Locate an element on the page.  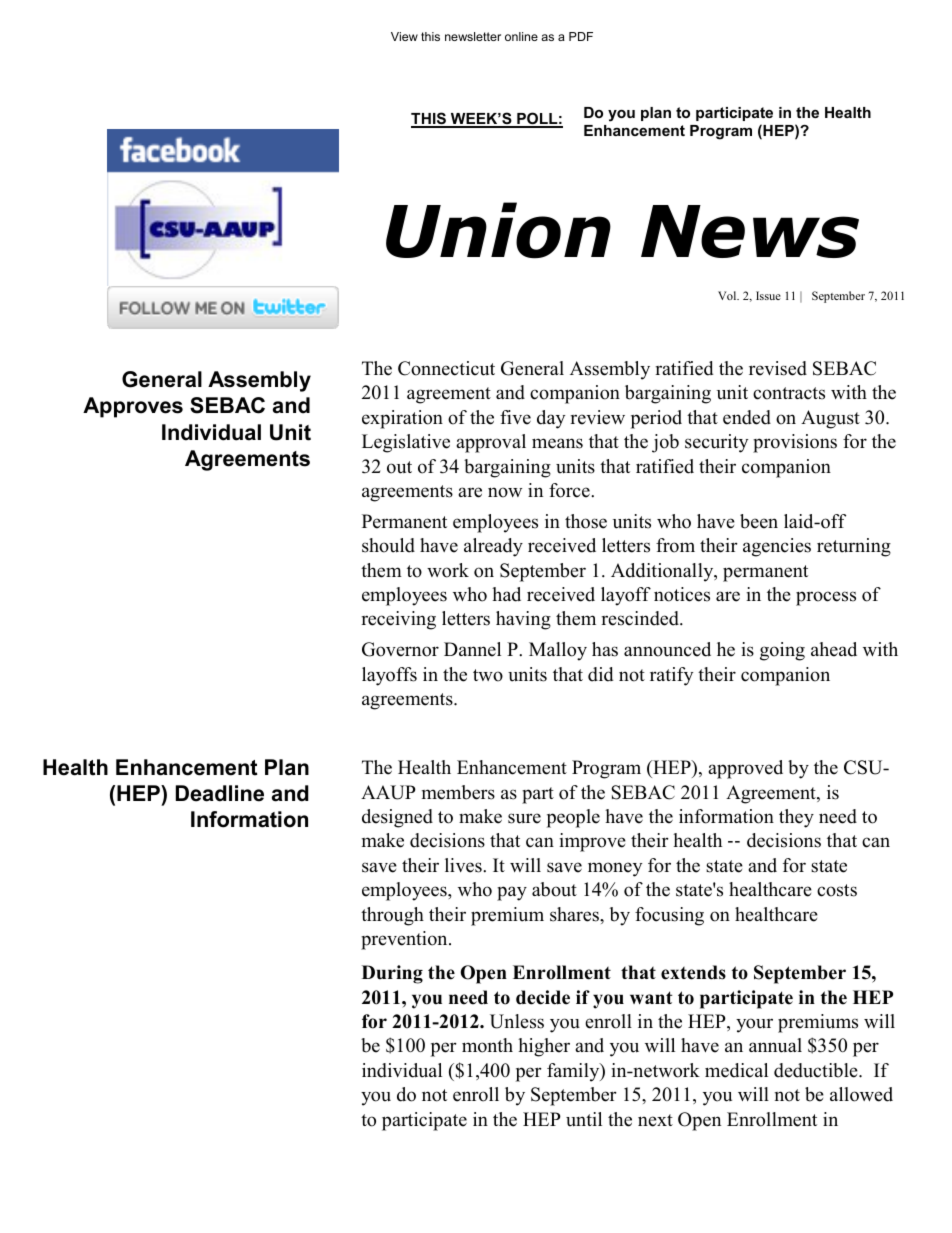
Vol is located at coordinates (728, 295).
